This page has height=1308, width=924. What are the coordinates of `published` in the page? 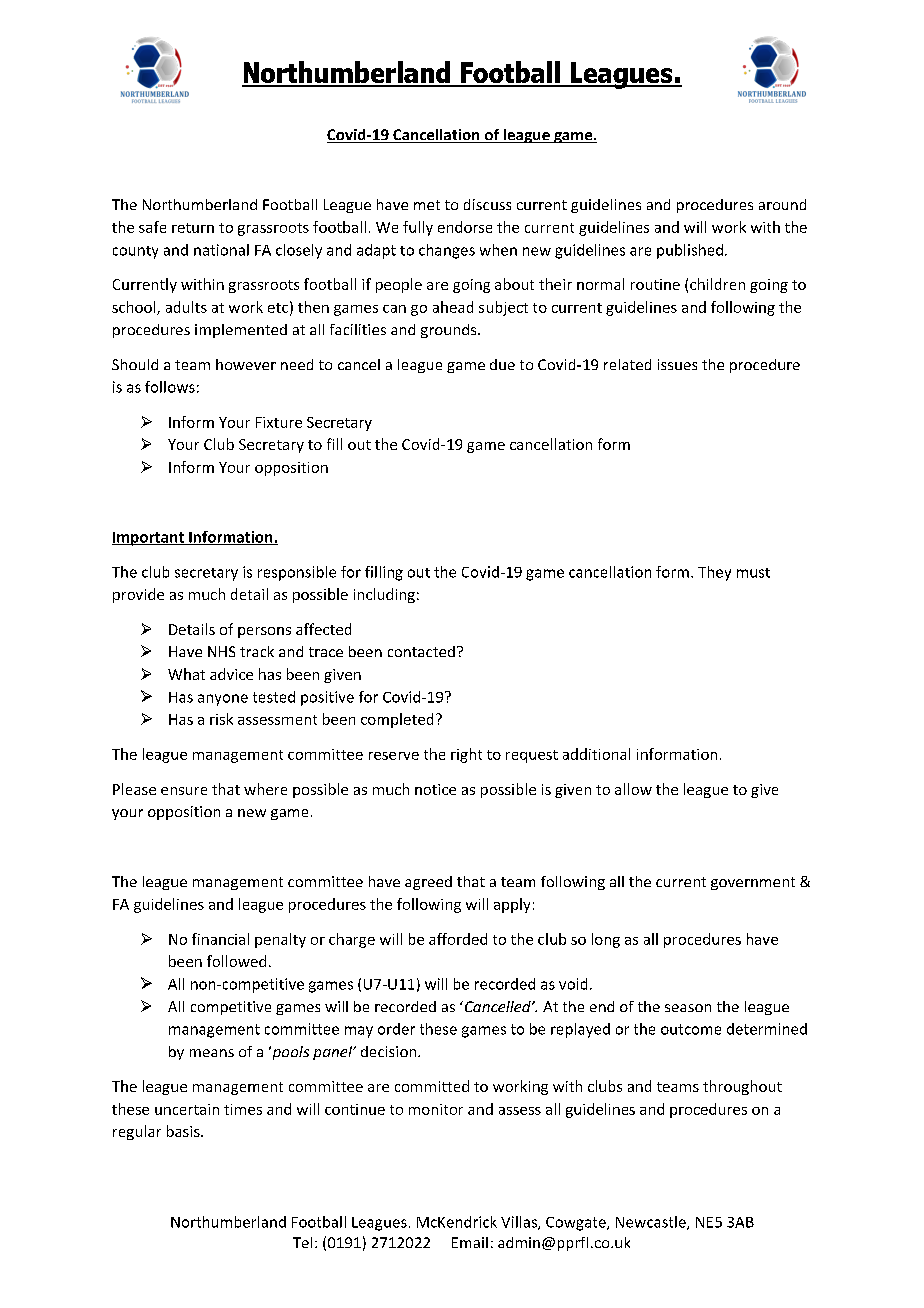 It's located at (690, 251).
